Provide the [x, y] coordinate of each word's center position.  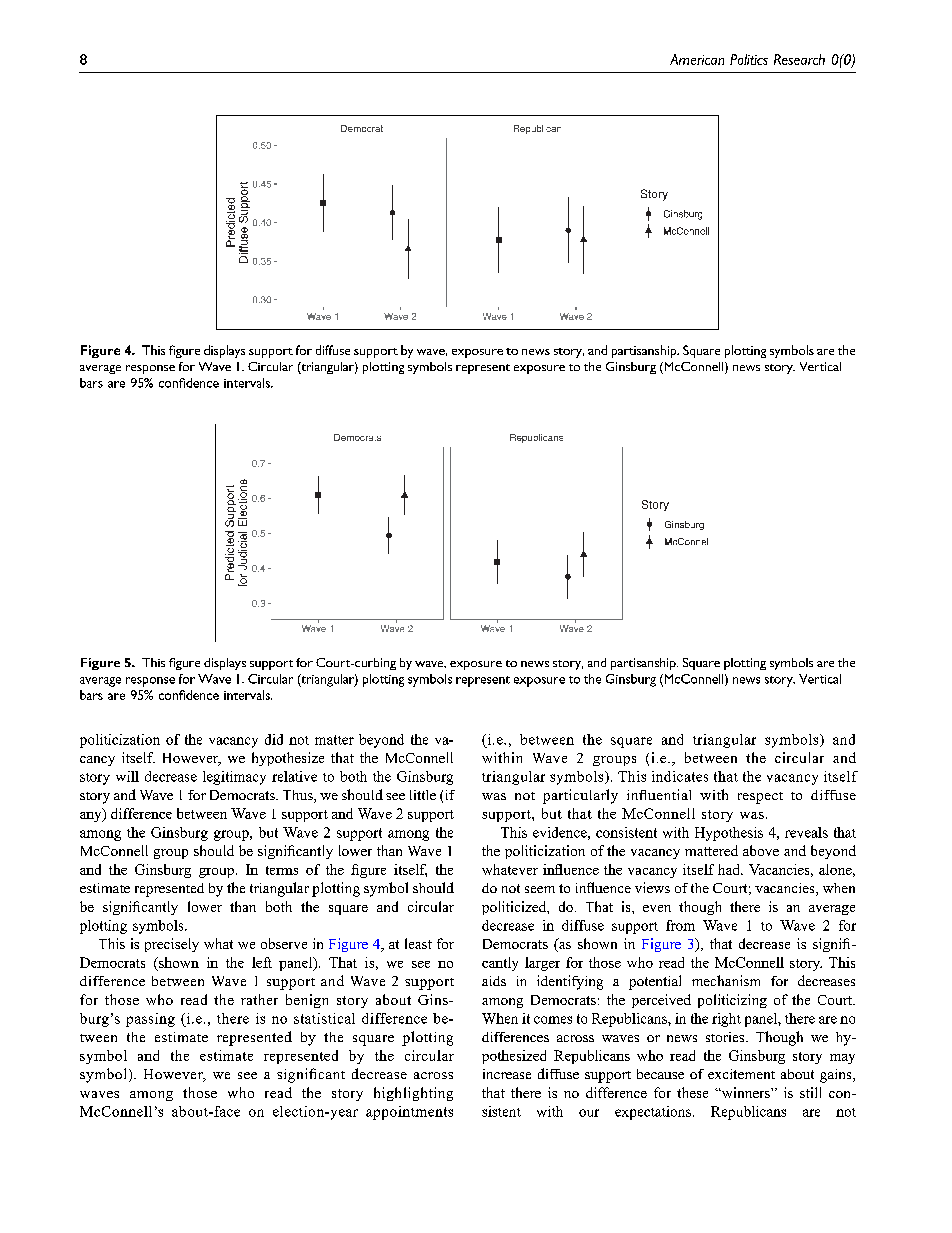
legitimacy [234, 778]
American [697, 59]
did [274, 739]
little [423, 795]
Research [799, 59]
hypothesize [288, 759]
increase [507, 1074]
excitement [741, 1074]
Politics [749, 59]
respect [760, 798]
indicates [680, 776]
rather [259, 999]
